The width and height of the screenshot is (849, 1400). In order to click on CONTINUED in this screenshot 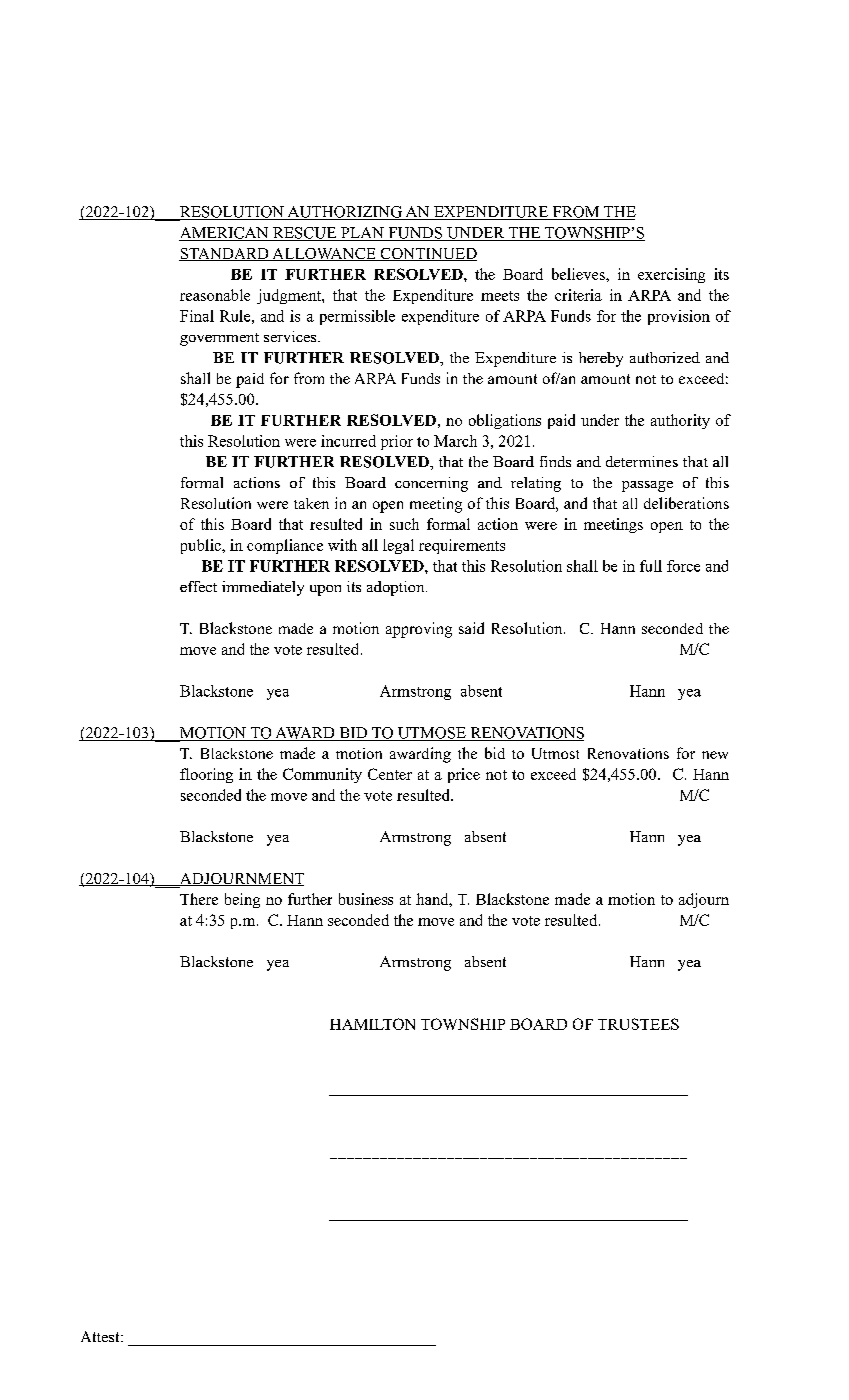, I will do `click(427, 254)`.
